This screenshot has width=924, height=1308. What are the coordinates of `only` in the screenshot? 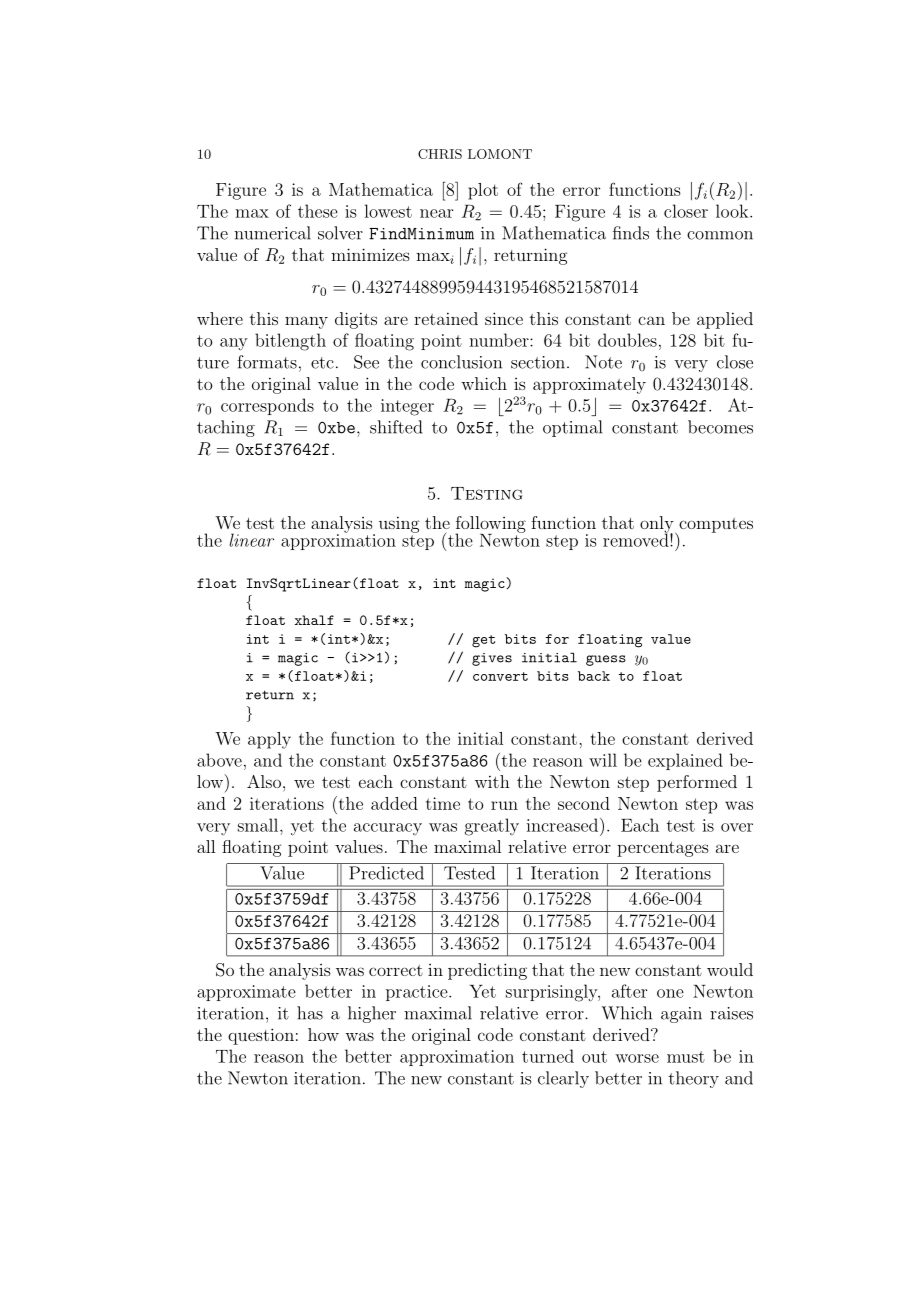 It's located at (658, 525).
